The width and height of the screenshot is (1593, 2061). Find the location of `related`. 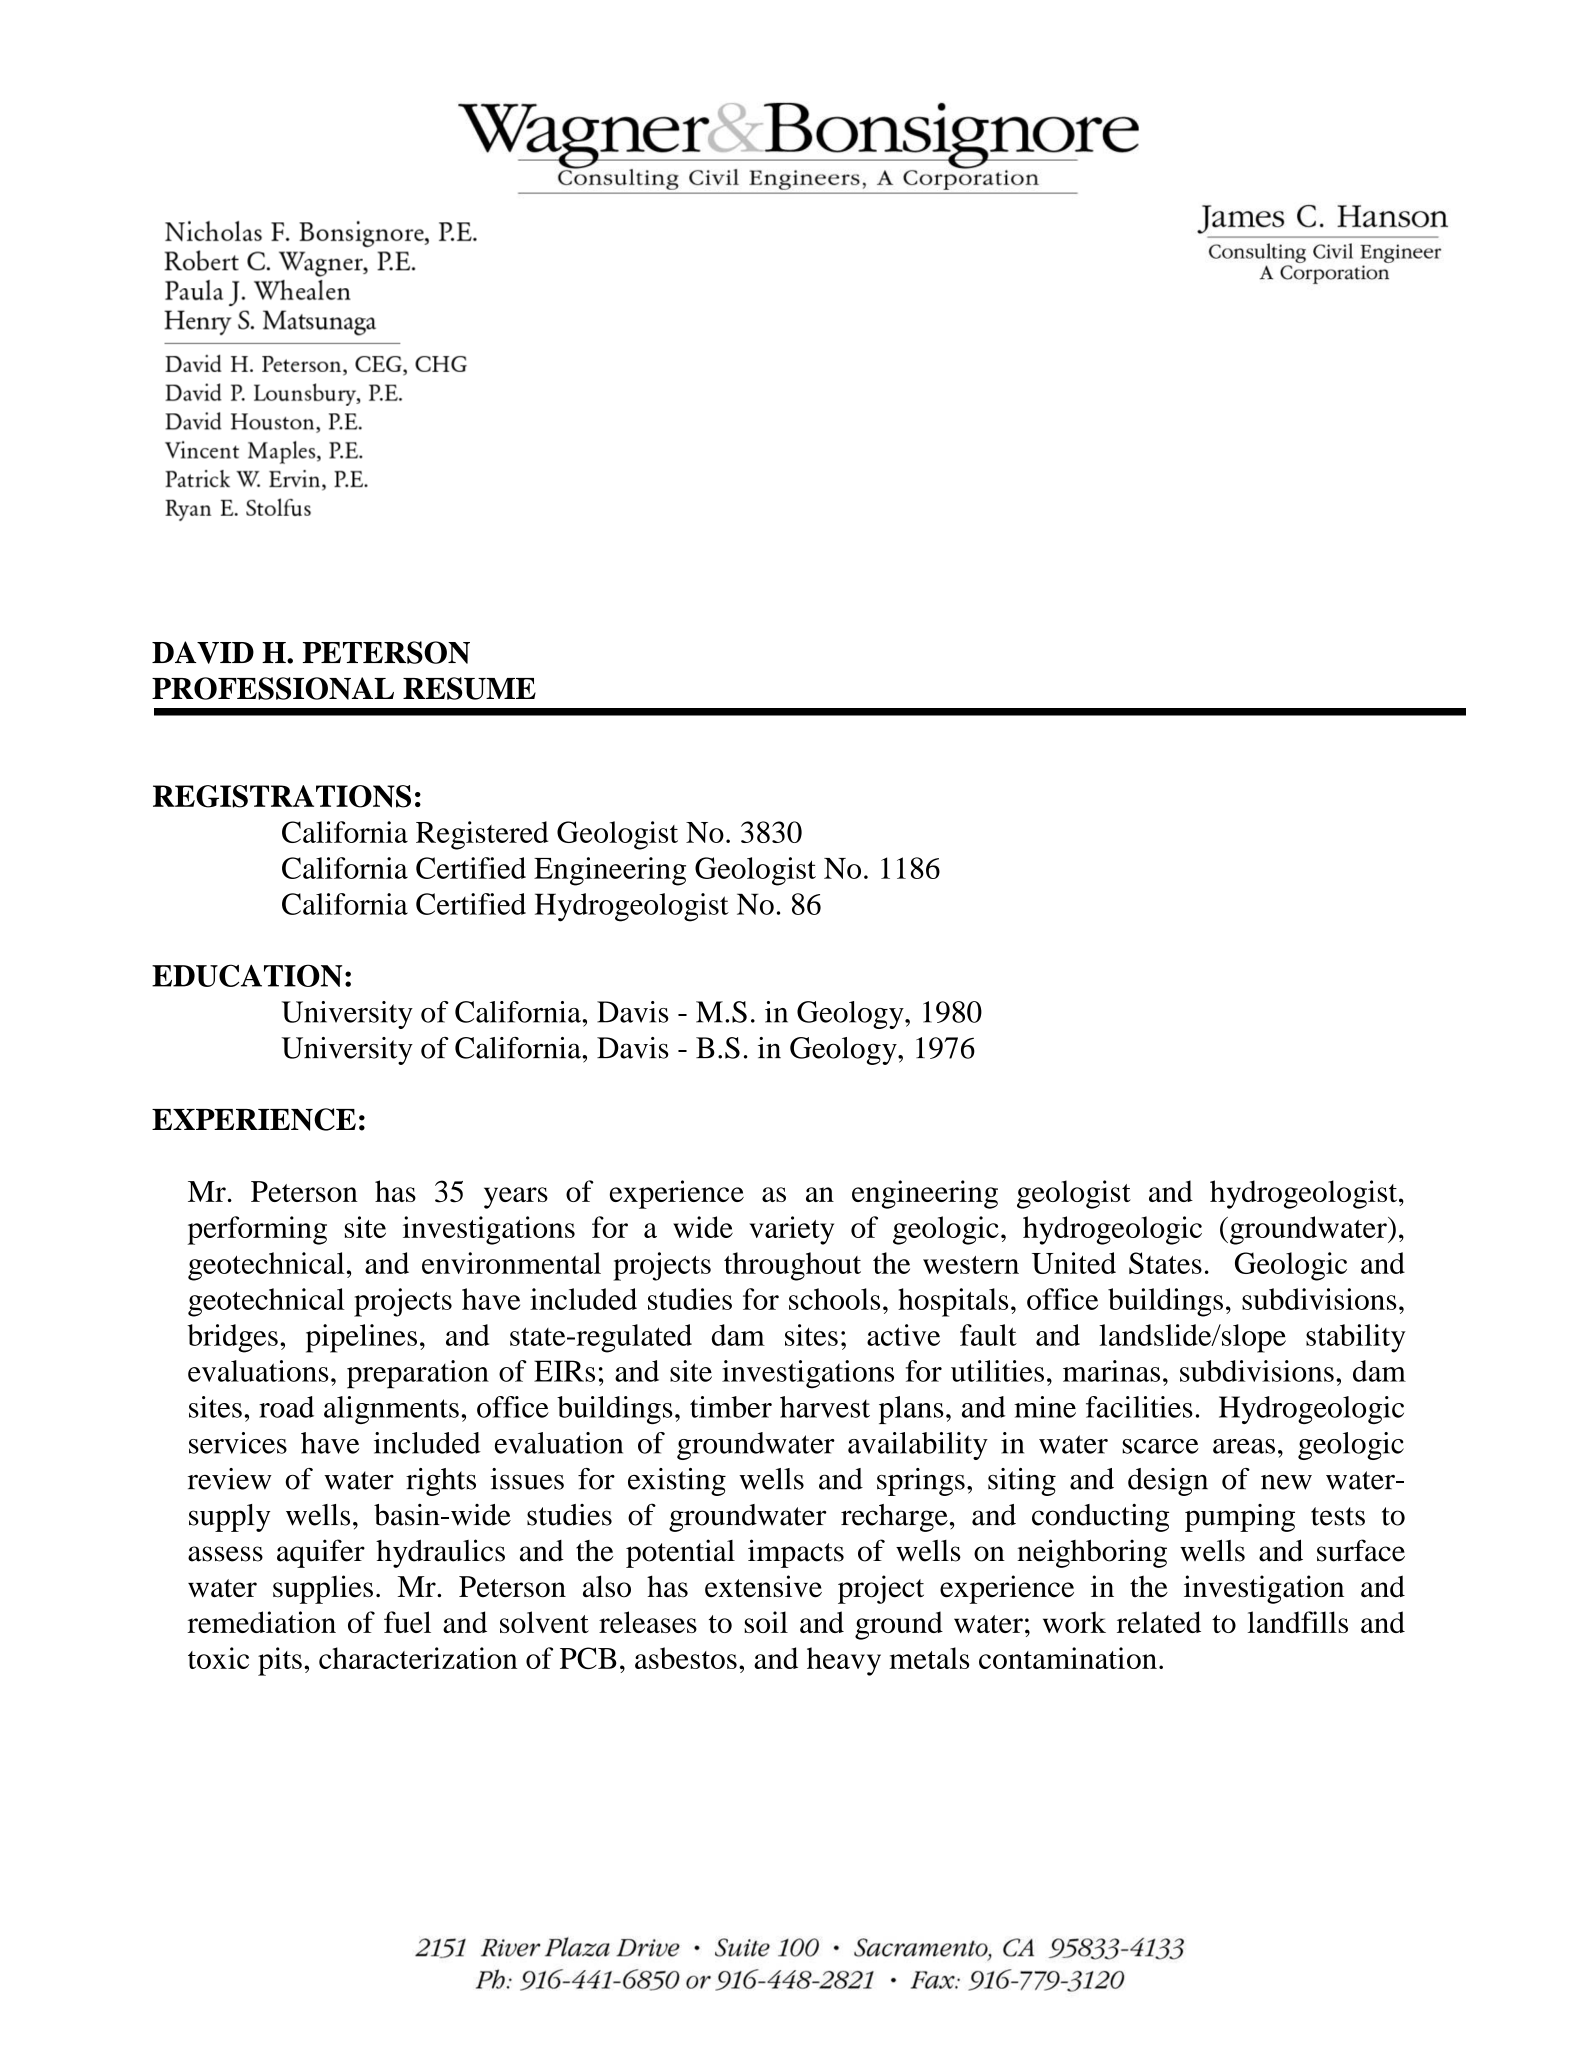

related is located at coordinates (1159, 1622).
